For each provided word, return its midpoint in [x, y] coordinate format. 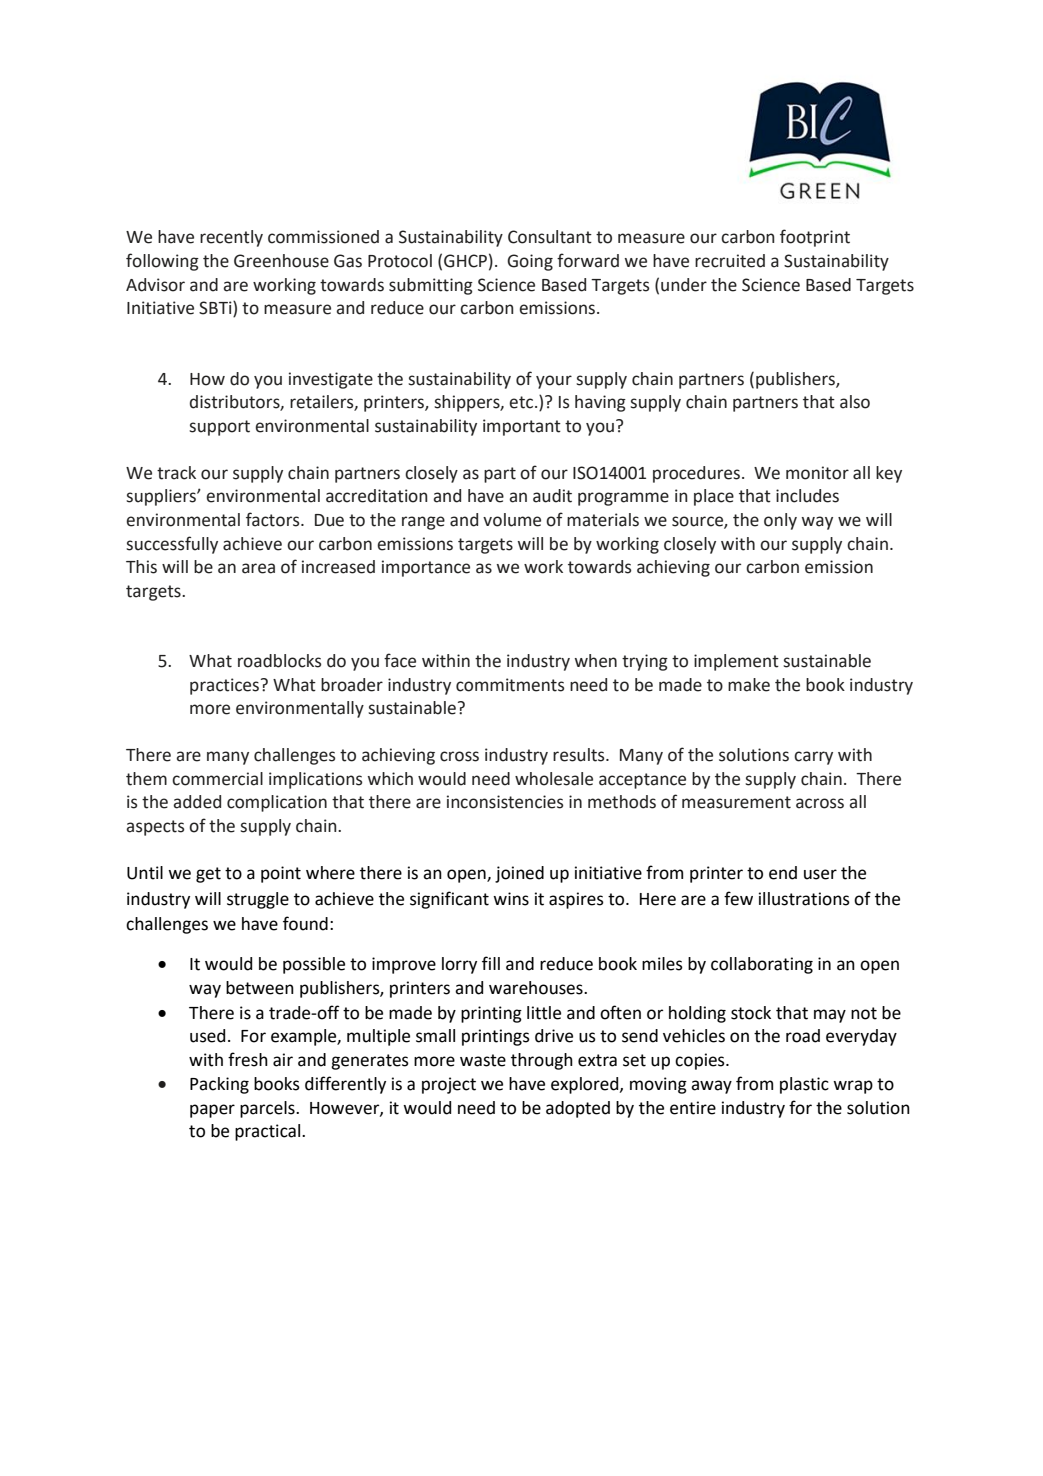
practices [226, 686]
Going [530, 262]
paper [212, 1111]
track [176, 473]
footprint [815, 238]
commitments [510, 685]
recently [231, 238]
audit [552, 496]
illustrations [804, 899]
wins [511, 899]
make [749, 685]
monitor [817, 473]
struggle [258, 900]
